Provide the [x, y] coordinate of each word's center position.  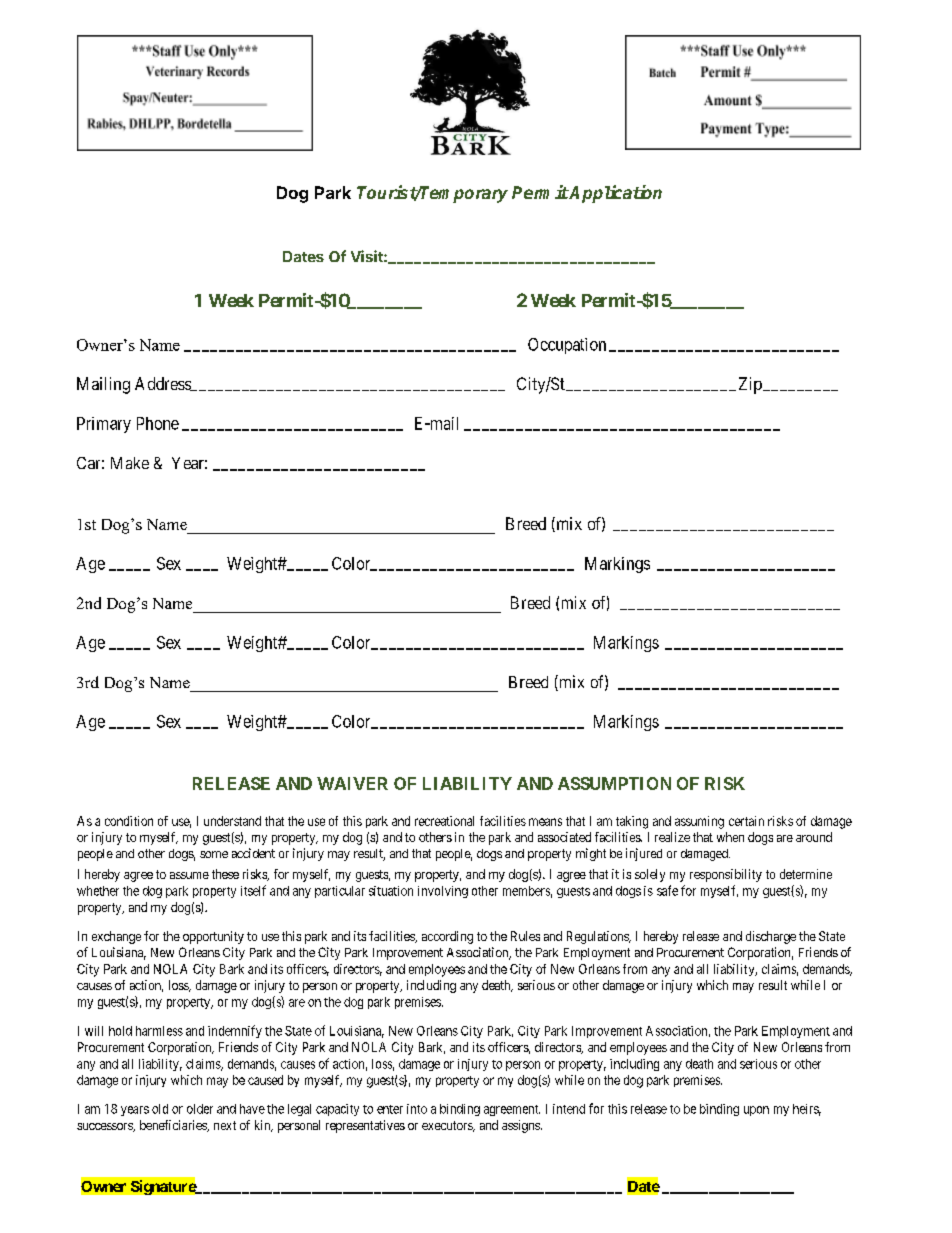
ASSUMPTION [614, 783]
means [545, 822]
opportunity [213, 937]
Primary [104, 425]
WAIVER [352, 783]
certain [746, 821]
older [200, 1109]
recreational [444, 821]
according [447, 937]
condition [129, 821]
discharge [771, 937]
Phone [158, 423]
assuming [699, 822]
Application [615, 194]
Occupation [567, 346]
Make [130, 463]
